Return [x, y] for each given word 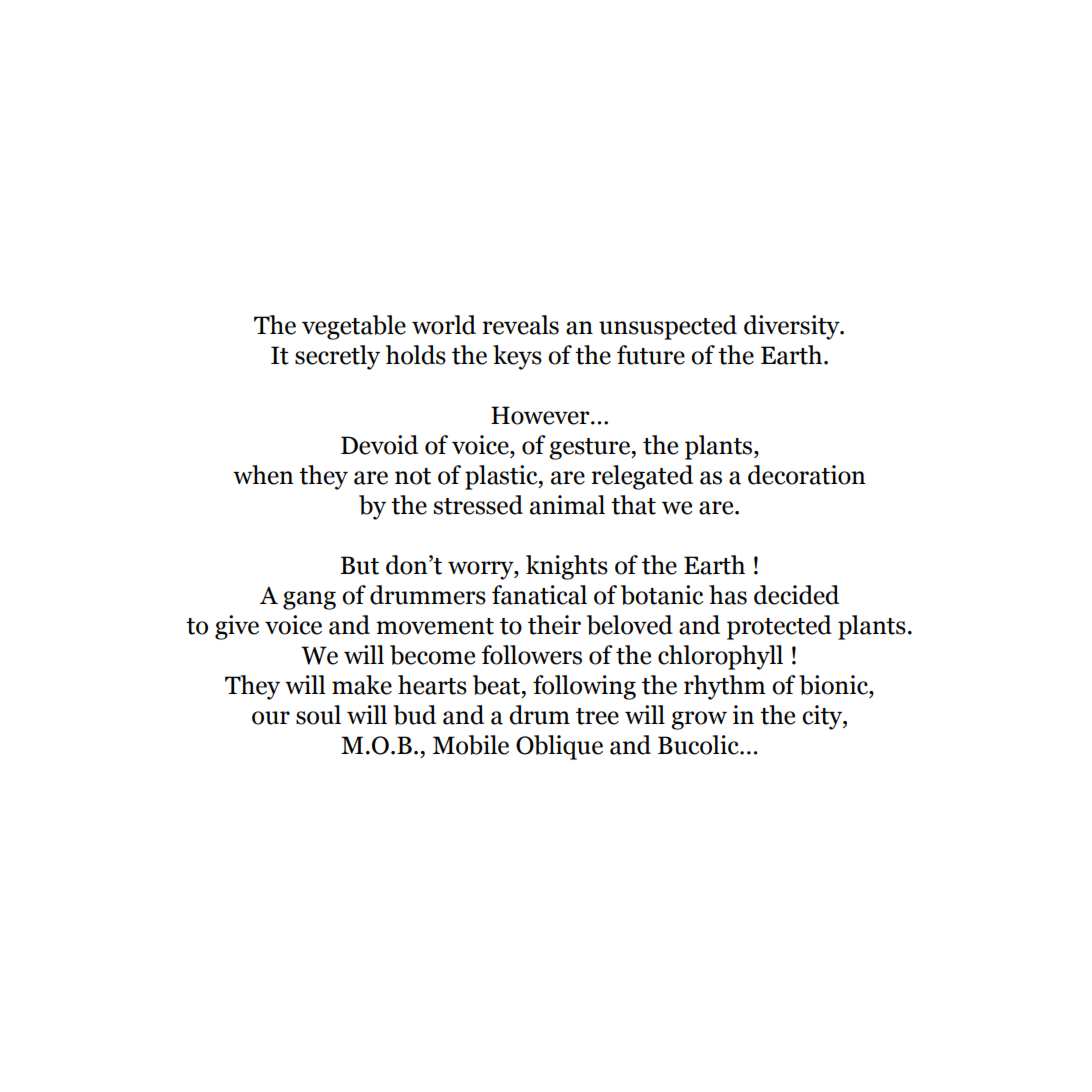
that [633, 505]
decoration [807, 475]
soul [318, 715]
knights [567, 567]
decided [796, 595]
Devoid [379, 445]
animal [567, 505]
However [541, 415]
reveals [520, 325]
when [263, 475]
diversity [793, 327]
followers [532, 655]
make [362, 685]
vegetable [354, 327]
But [359, 565]
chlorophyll [720, 657]
